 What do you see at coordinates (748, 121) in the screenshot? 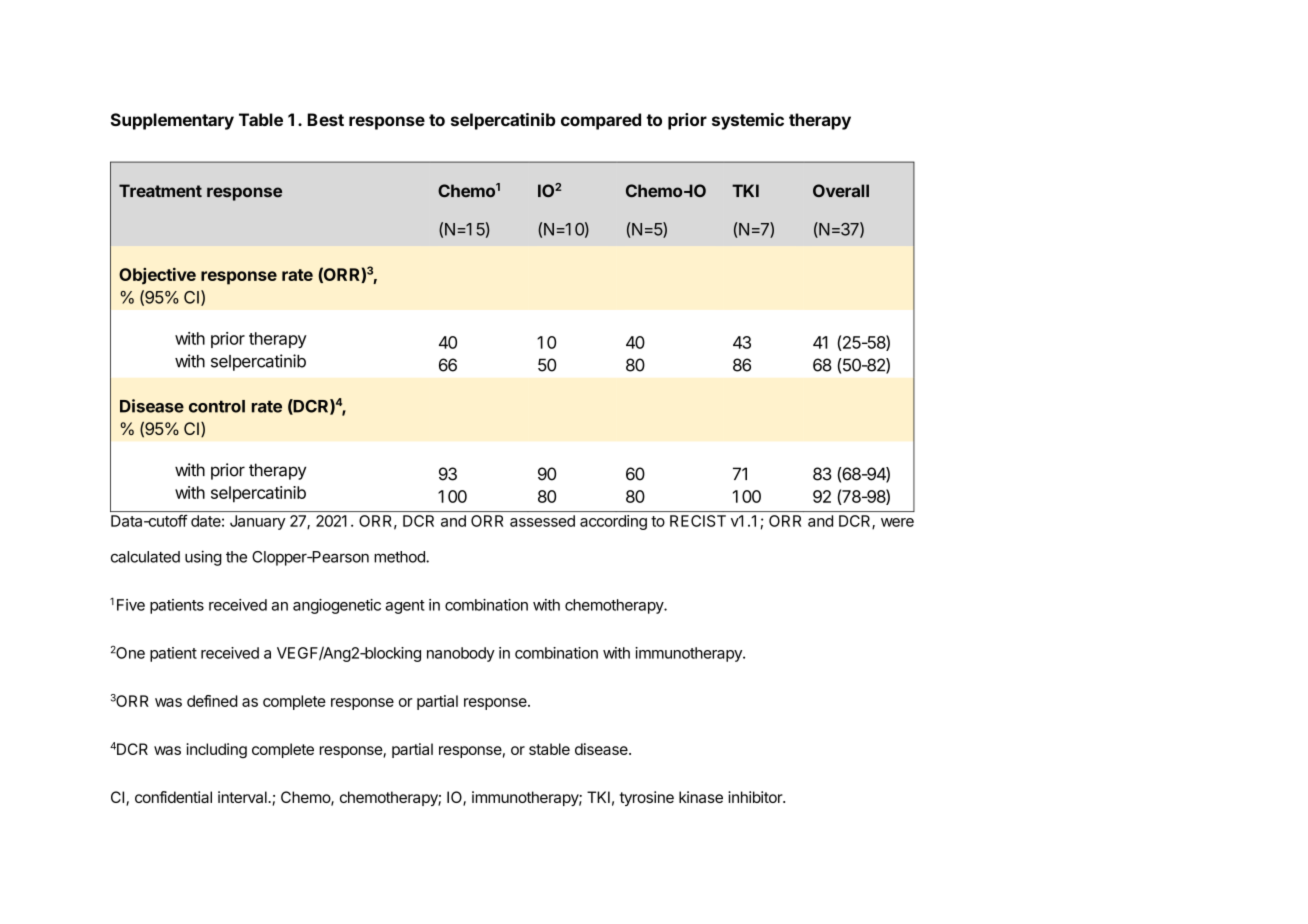
I see `systemic` at bounding box center [748, 121].
